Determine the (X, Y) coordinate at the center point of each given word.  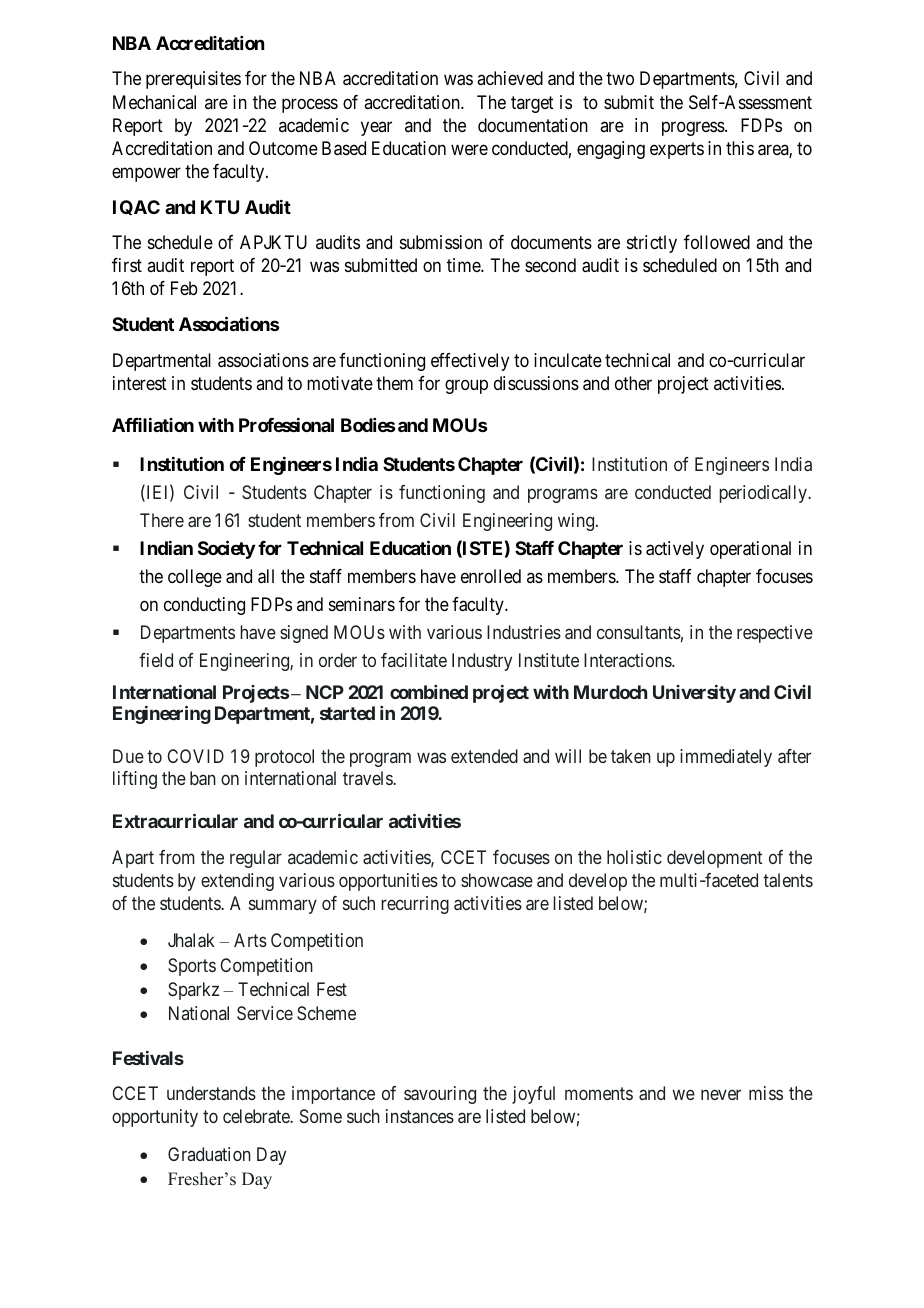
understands (211, 1093)
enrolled (491, 576)
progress (694, 128)
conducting (204, 606)
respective (775, 634)
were (469, 149)
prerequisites (193, 80)
